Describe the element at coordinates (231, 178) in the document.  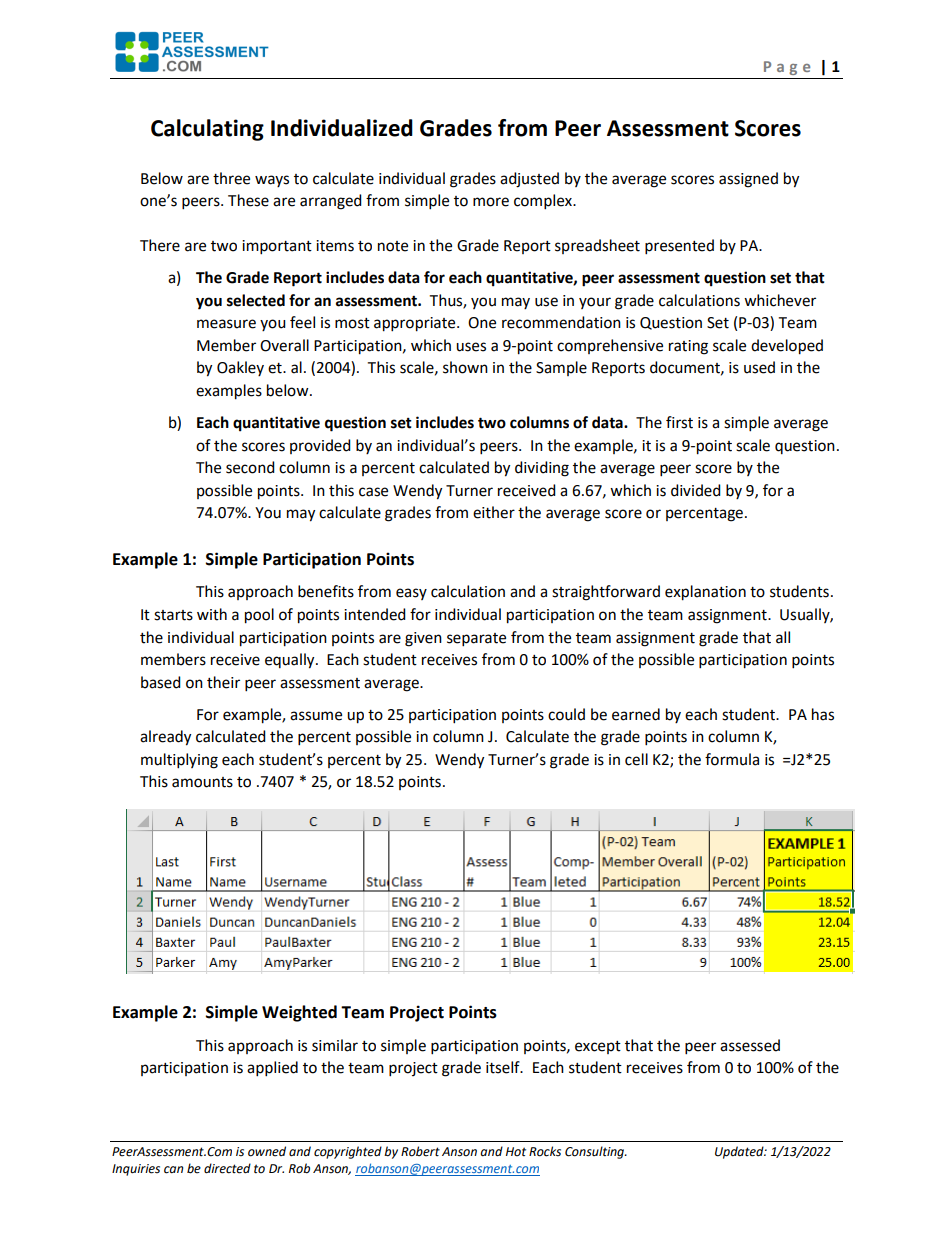
I see `three` at that location.
